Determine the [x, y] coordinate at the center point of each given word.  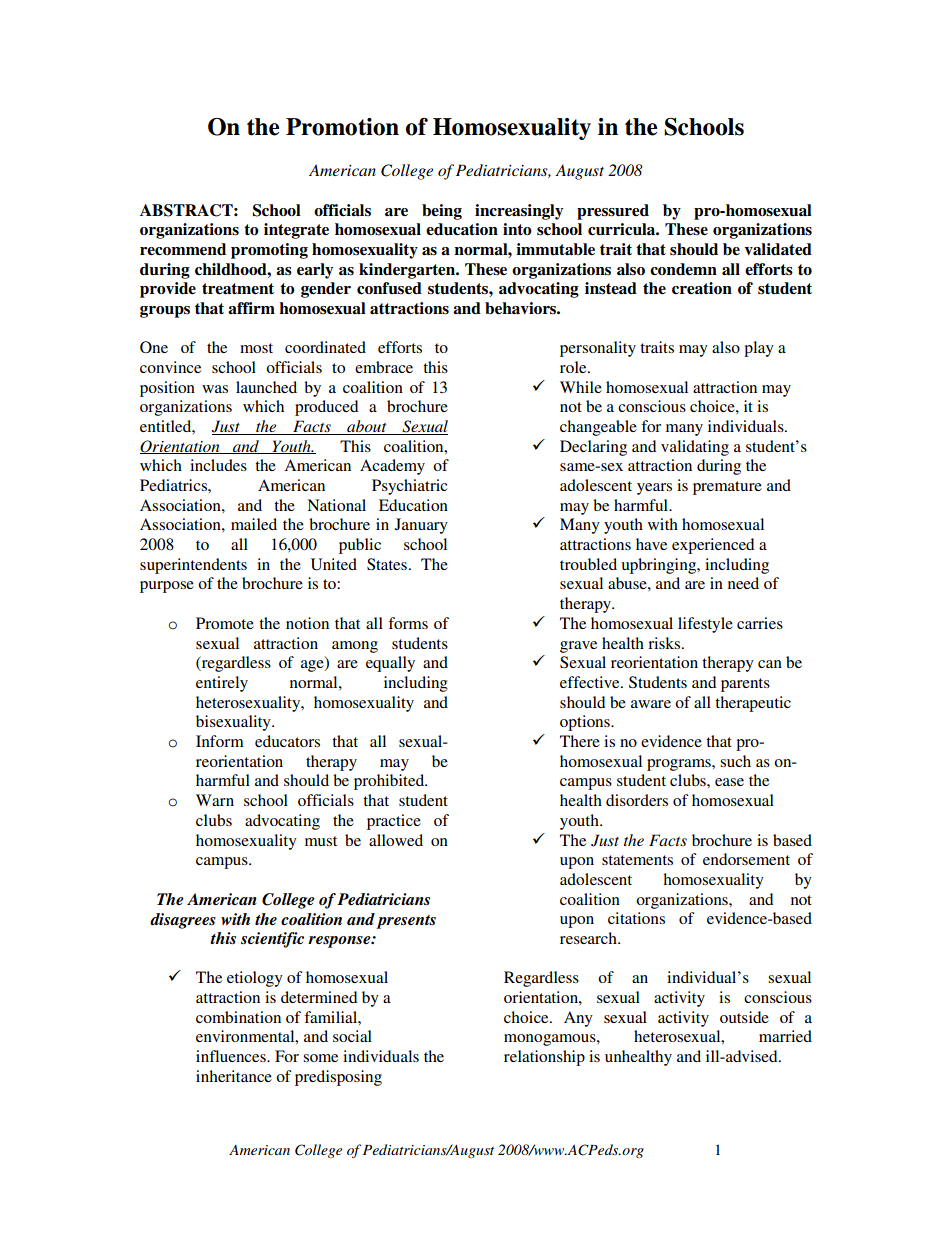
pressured [613, 212]
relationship [544, 1058]
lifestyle [705, 625]
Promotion [342, 127]
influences [232, 1056]
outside [744, 1017]
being [442, 212]
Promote [225, 623]
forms [408, 623]
